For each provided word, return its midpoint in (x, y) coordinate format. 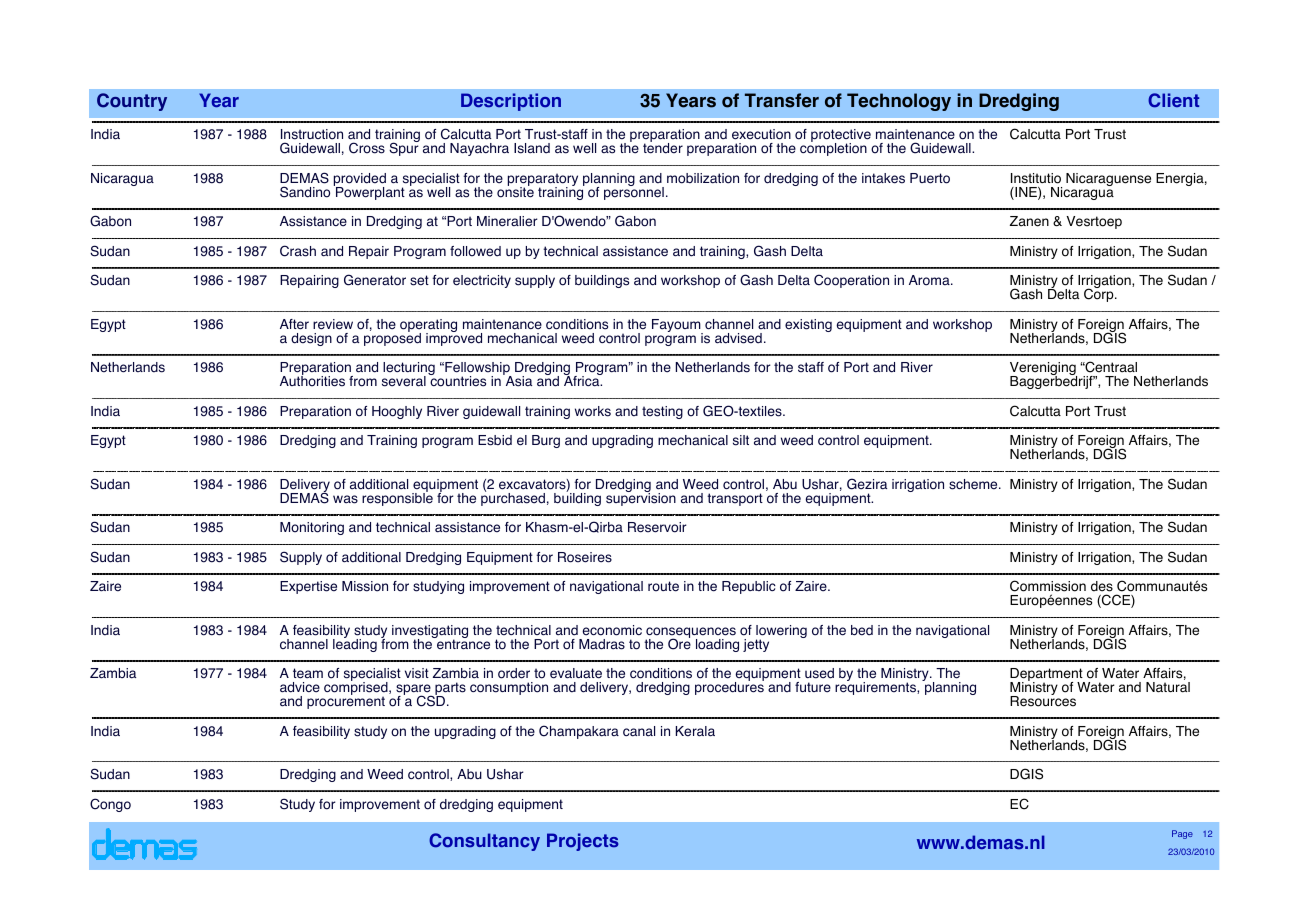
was (345, 499)
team (308, 673)
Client (1173, 100)
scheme (974, 484)
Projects (583, 842)
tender (663, 147)
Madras (602, 644)
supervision (641, 498)
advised (738, 338)
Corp (1100, 294)
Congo (110, 805)
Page (1182, 834)
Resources (1043, 700)
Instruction (312, 134)
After (294, 324)
